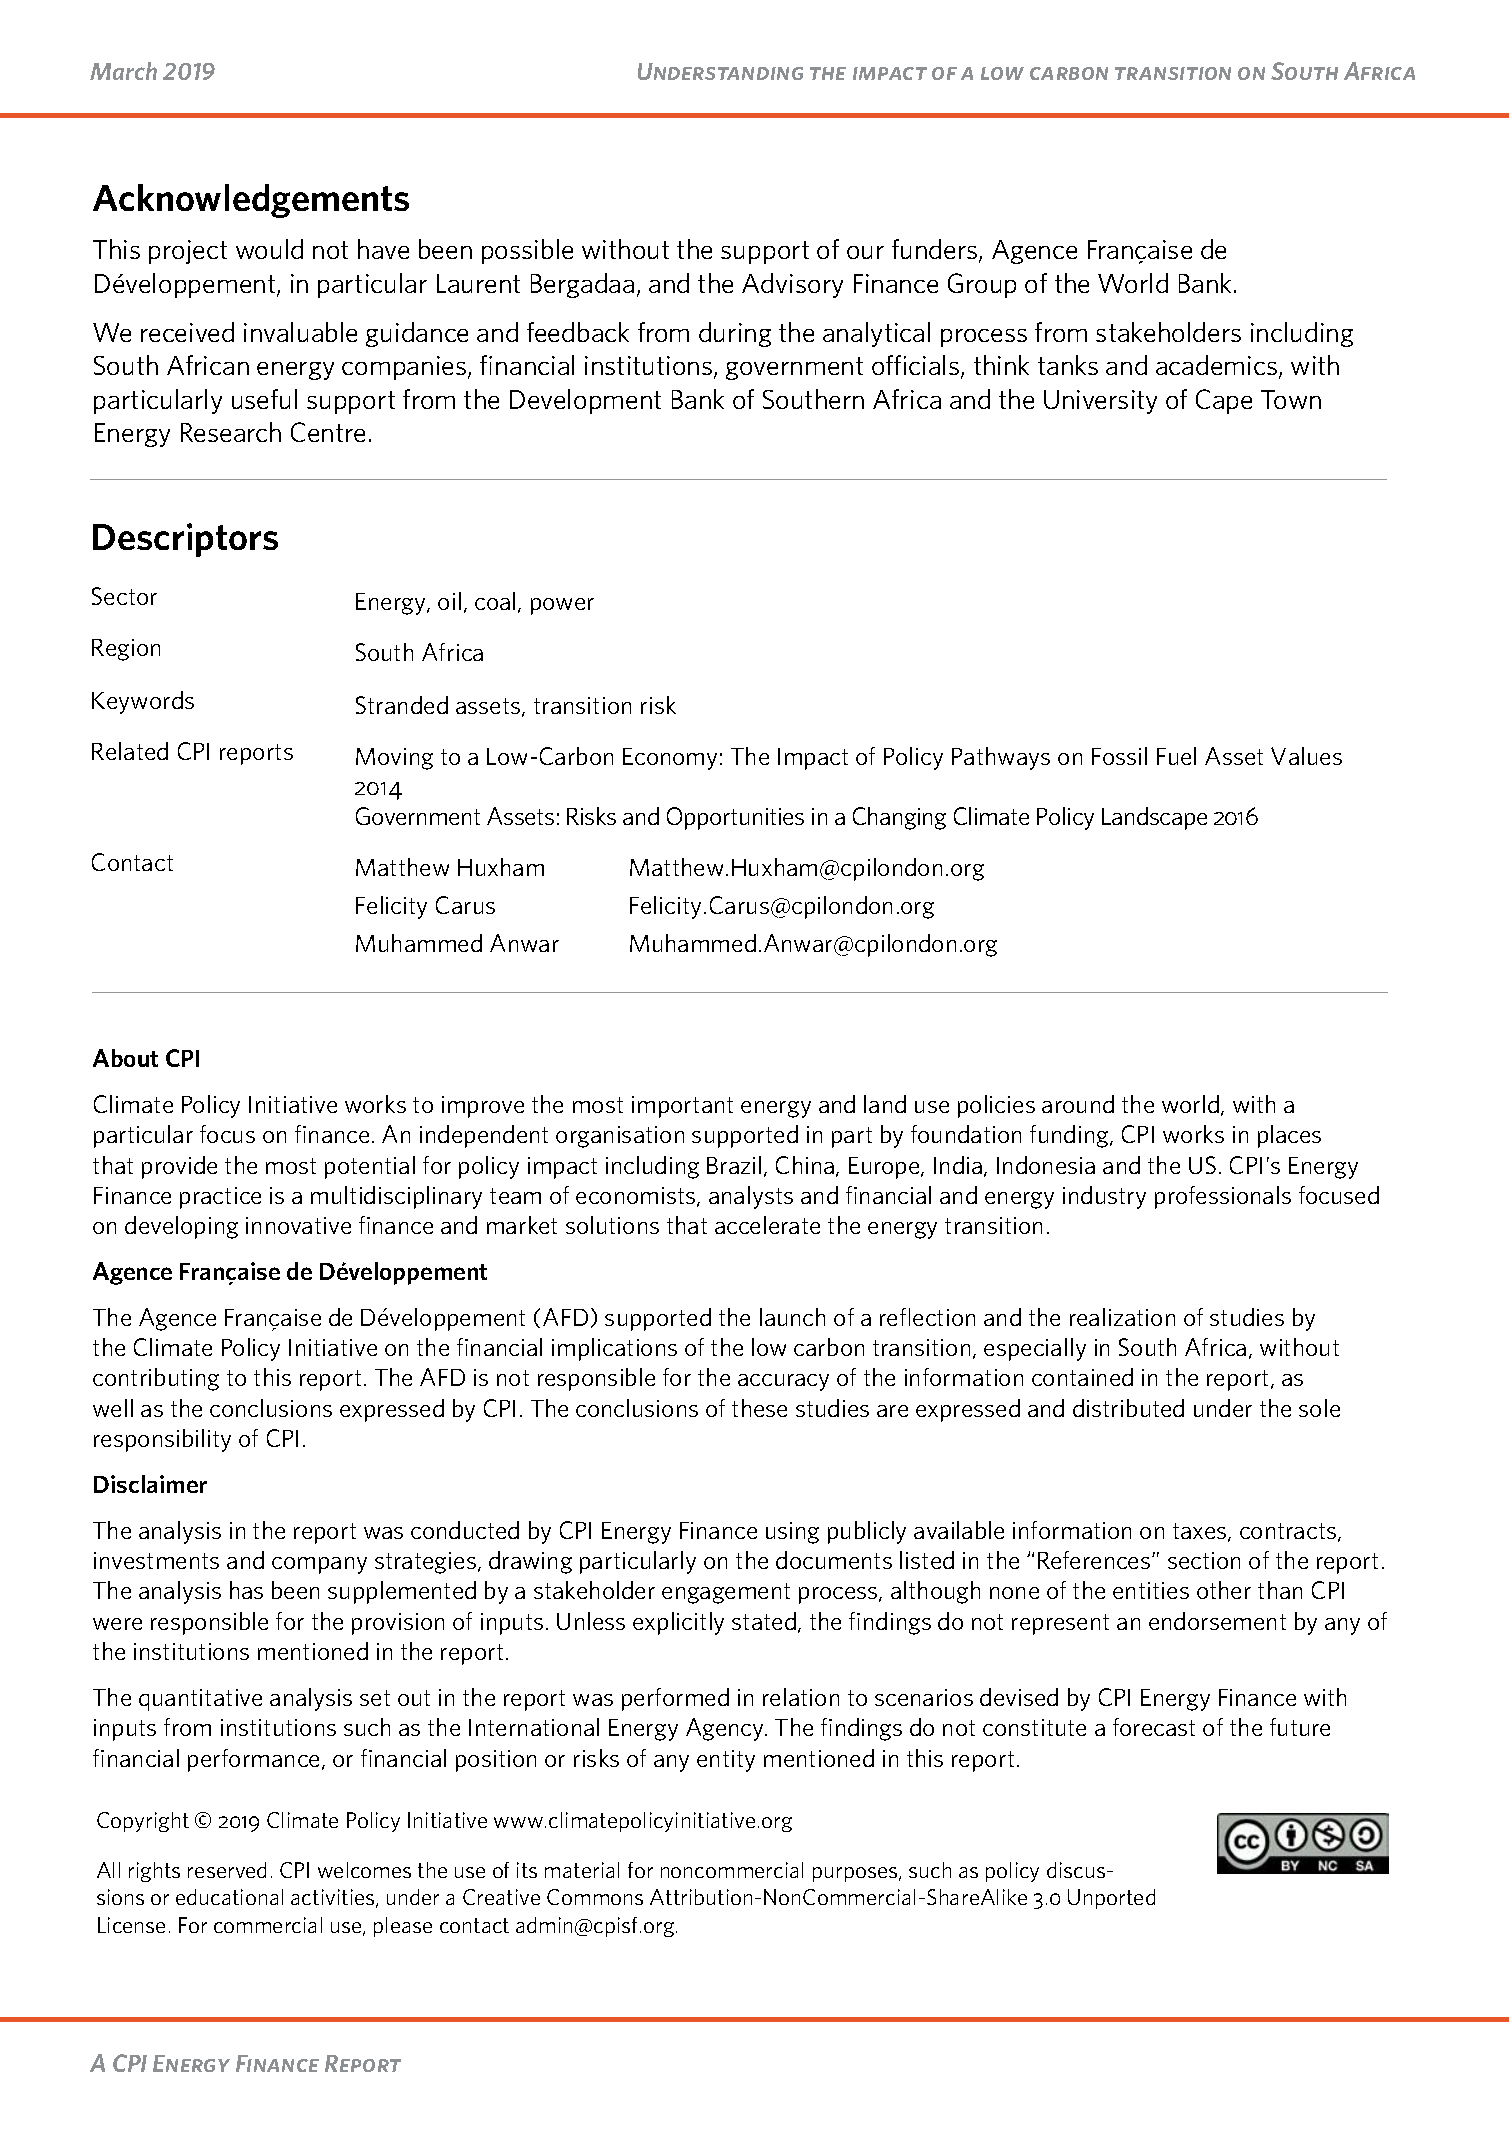 Image resolution: width=1509 pixels, height=2134 pixels. Describe the element at coordinates (595, 1897) in the screenshot. I see `Commons` at that location.
